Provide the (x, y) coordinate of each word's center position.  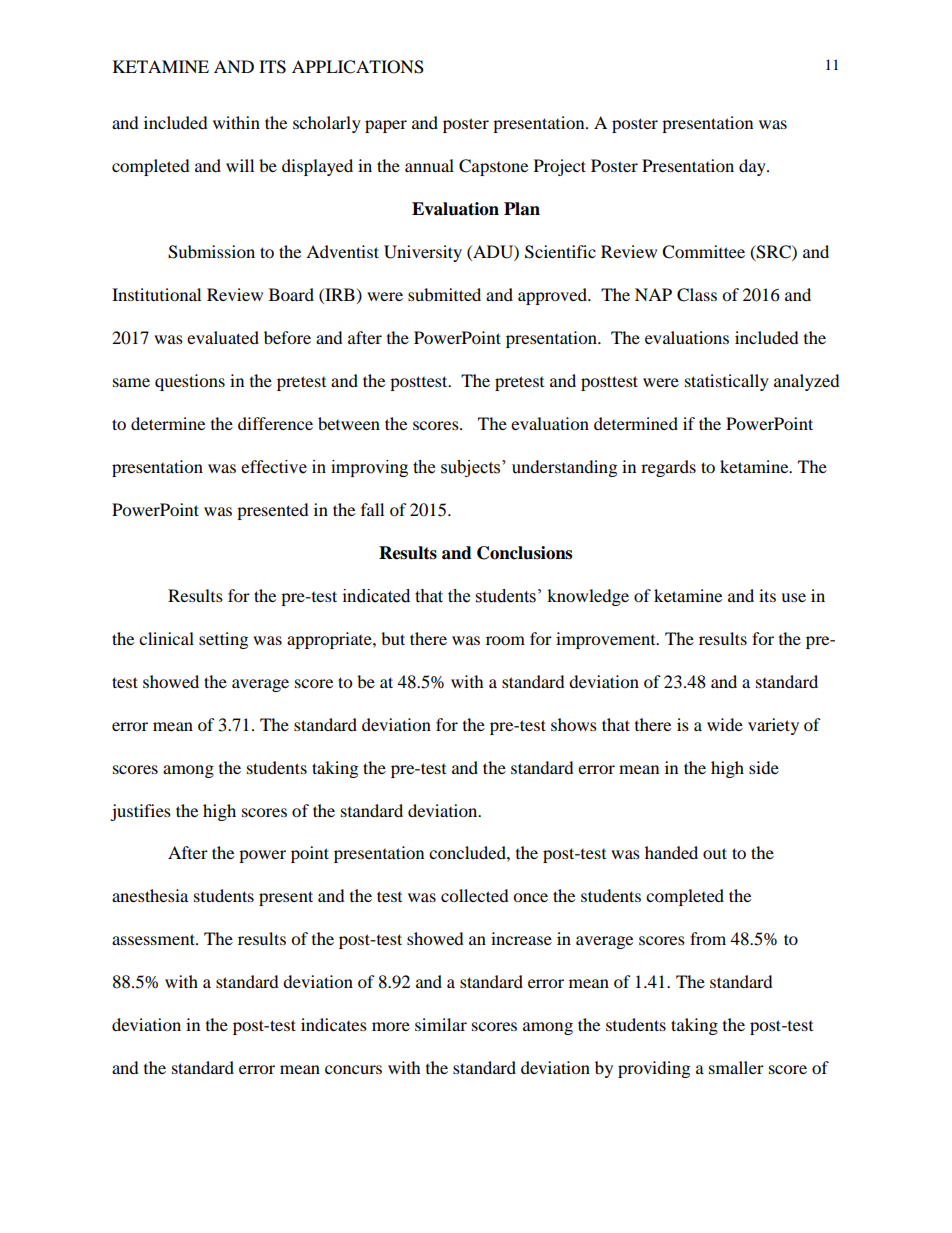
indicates (334, 1024)
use (793, 597)
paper (386, 126)
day (753, 167)
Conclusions (524, 553)
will (240, 165)
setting (223, 640)
